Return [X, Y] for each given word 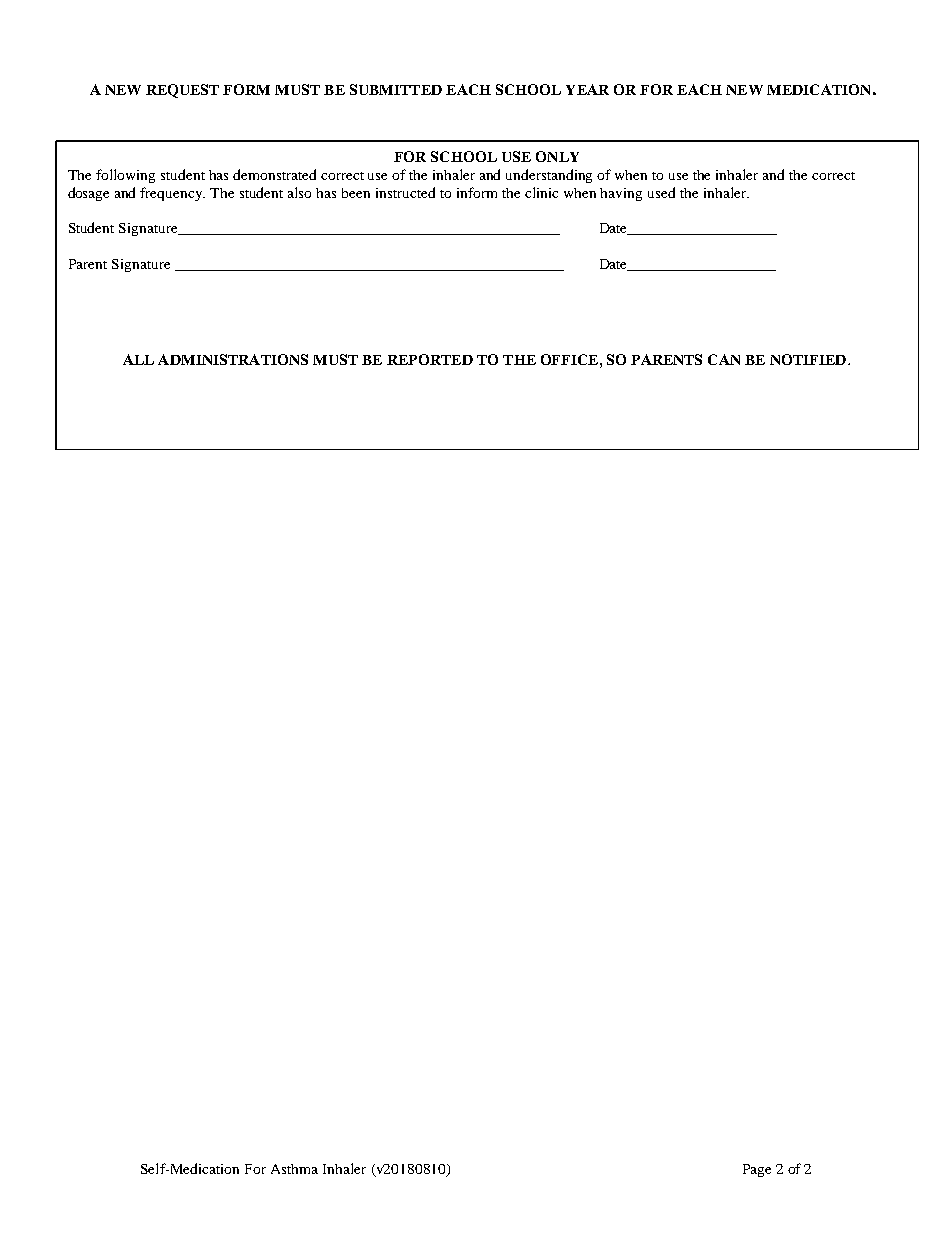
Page [757, 1170]
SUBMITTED [396, 89]
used [661, 192]
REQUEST [182, 91]
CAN [724, 359]
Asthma [294, 1169]
